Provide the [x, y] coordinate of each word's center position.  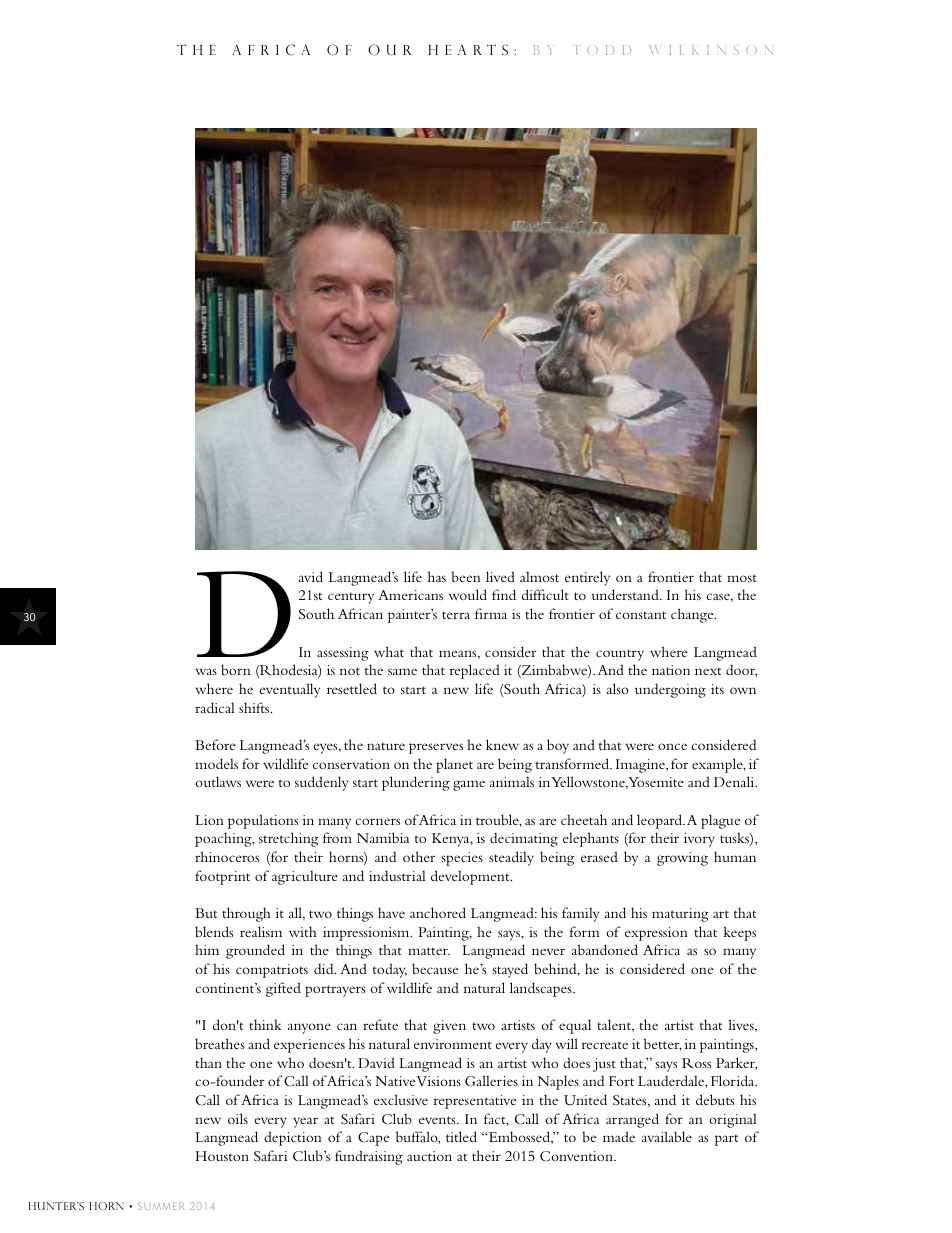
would [468, 594]
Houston [222, 1156]
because [435, 968]
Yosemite [656, 782]
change [693, 615]
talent [615, 1025]
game [469, 785]
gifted [283, 989]
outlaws [218, 781]
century [351, 598]
